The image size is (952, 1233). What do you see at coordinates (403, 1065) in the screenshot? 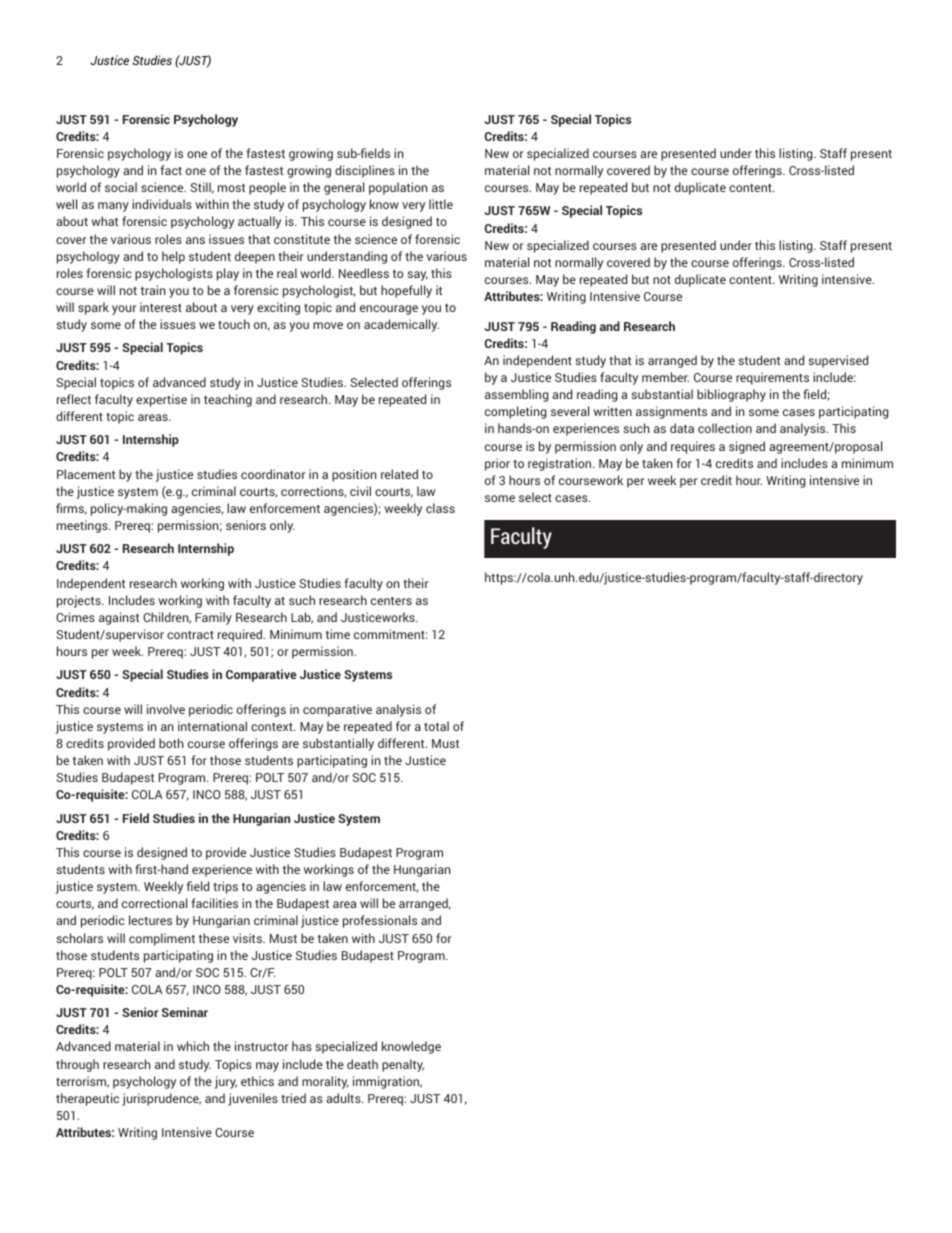
I see `penalty` at bounding box center [403, 1065].
